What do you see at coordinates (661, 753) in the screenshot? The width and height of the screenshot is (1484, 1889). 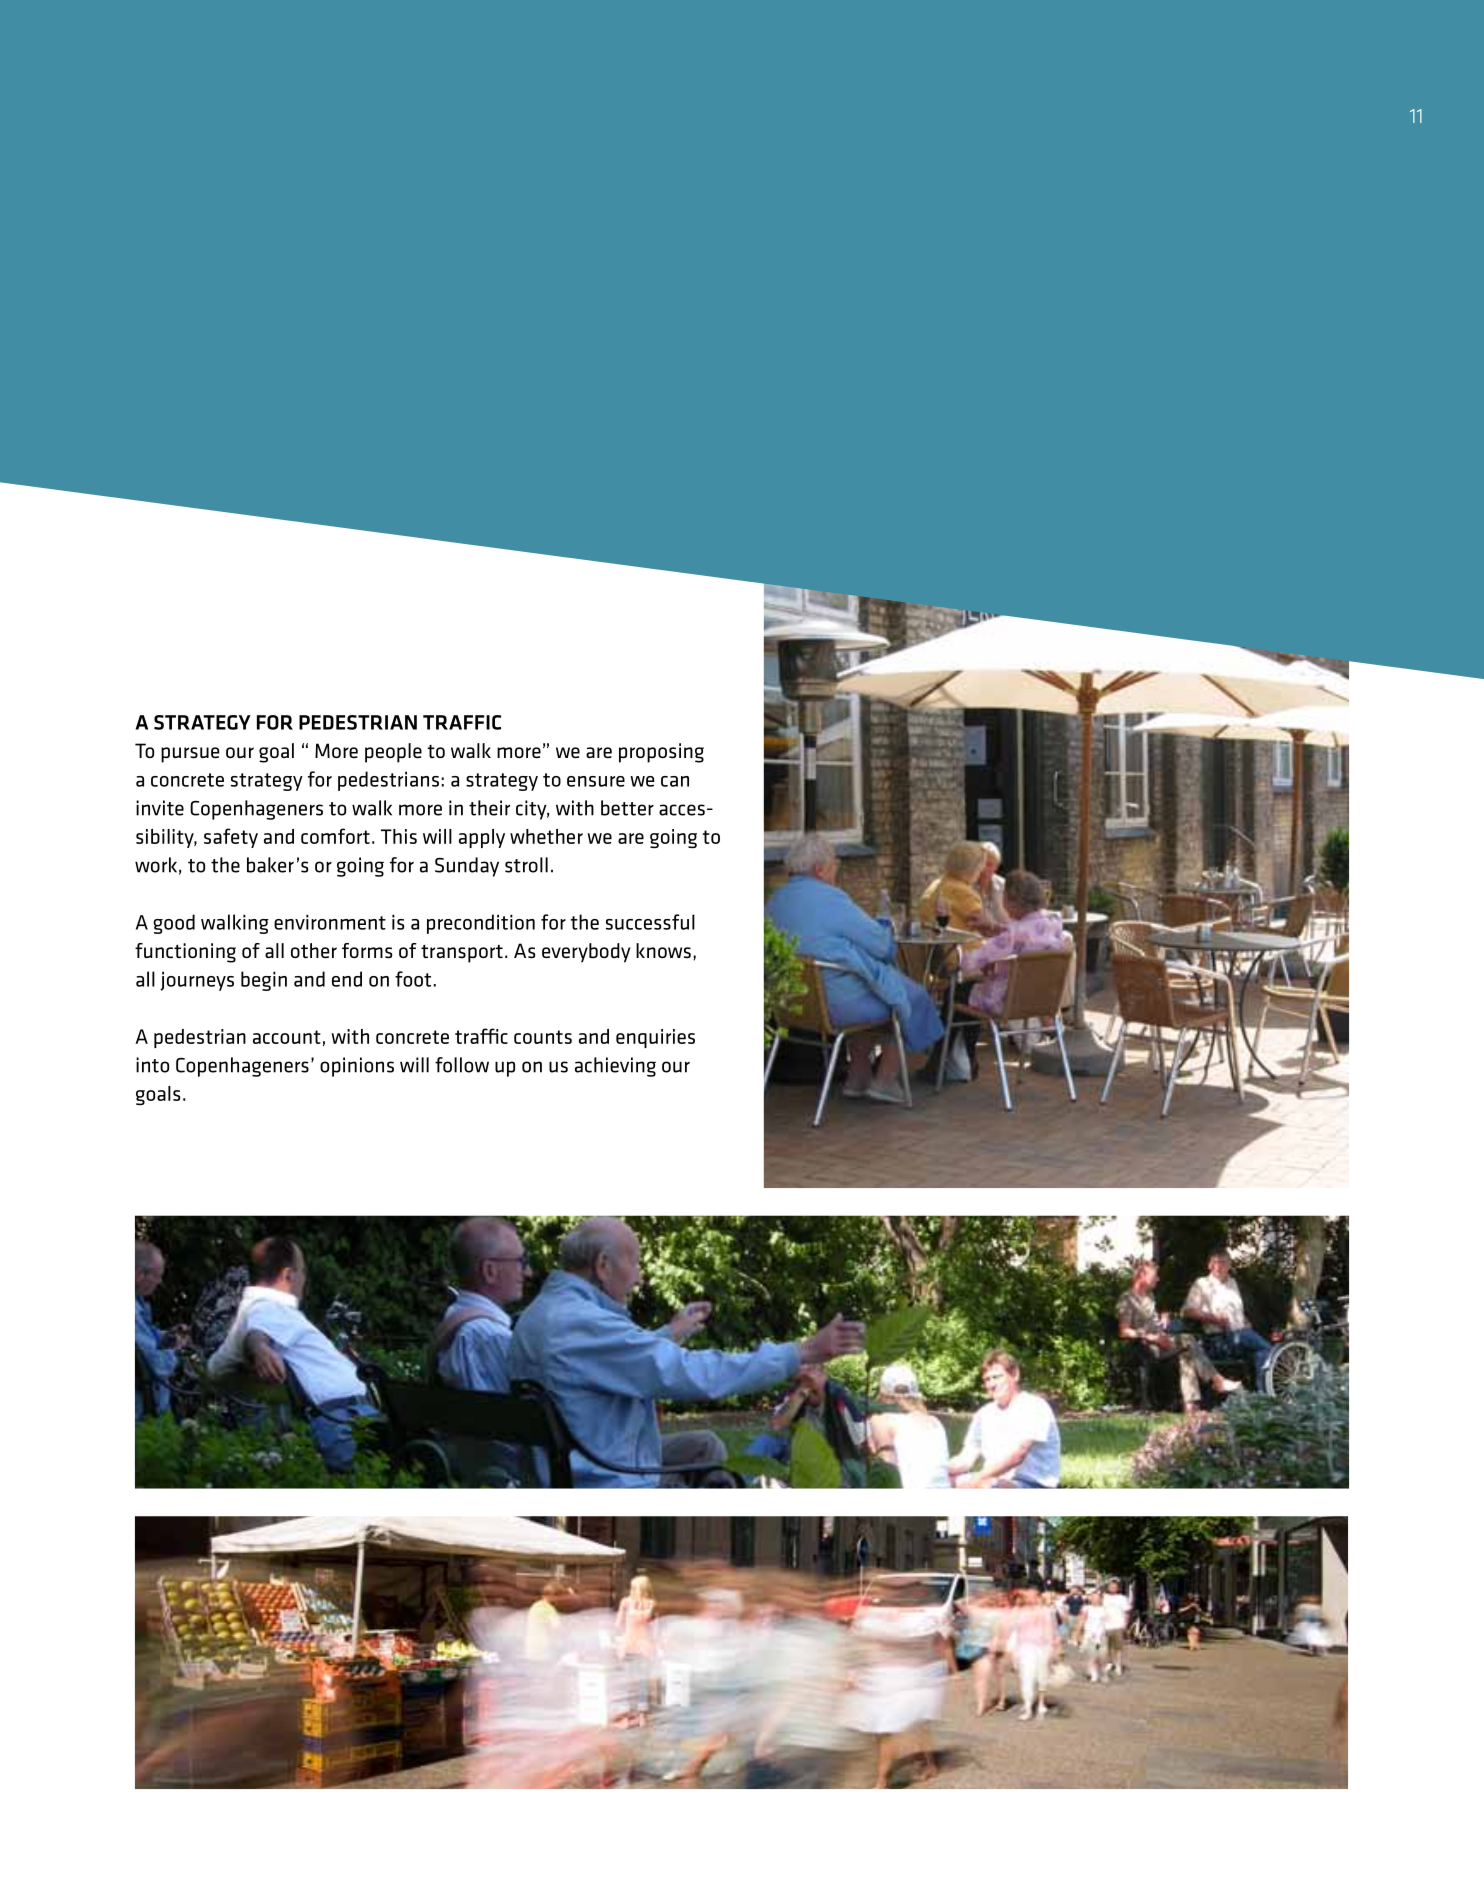 I see `proposing` at bounding box center [661, 753].
